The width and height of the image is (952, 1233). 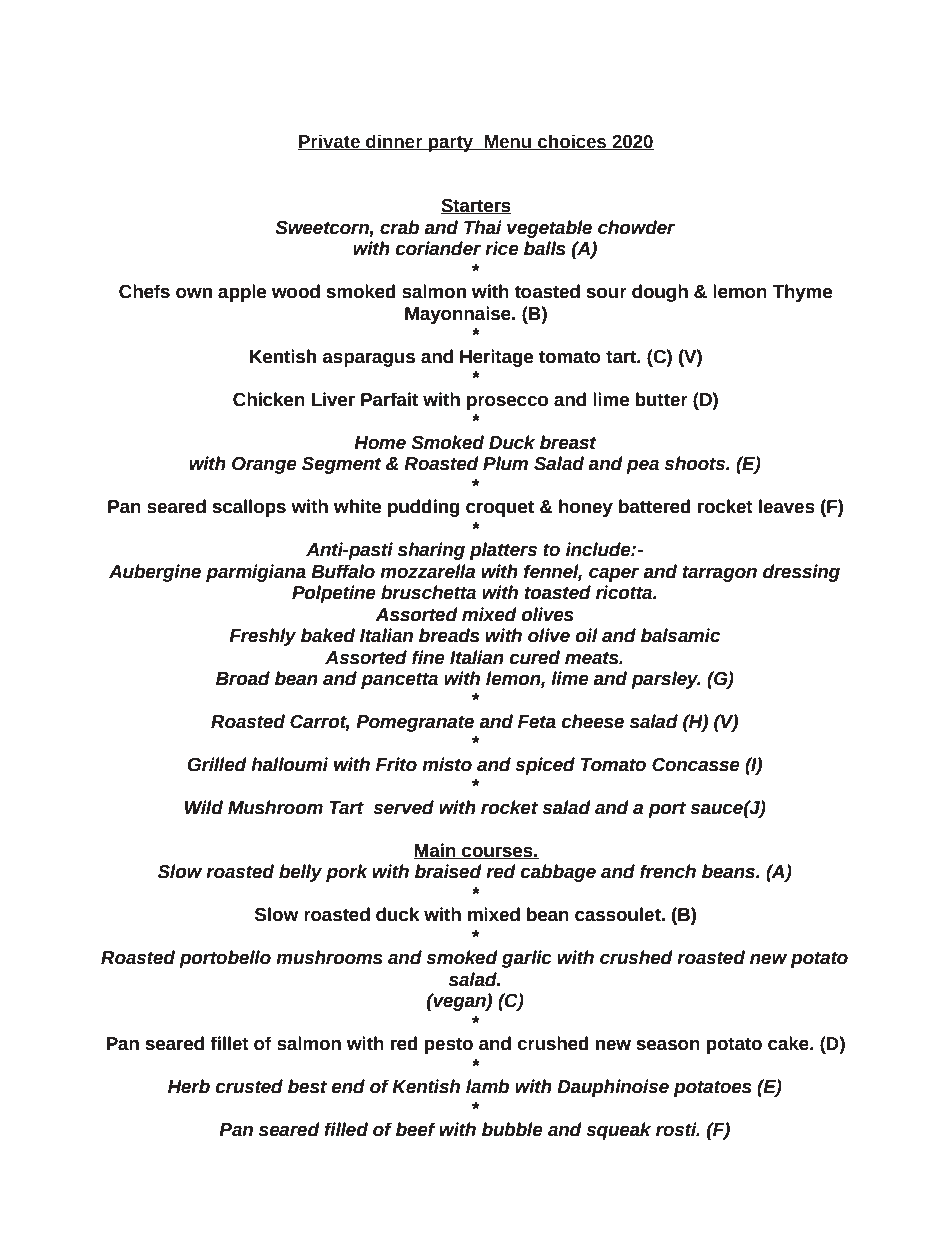 What do you see at coordinates (636, 227) in the image?
I see `chowder` at bounding box center [636, 227].
